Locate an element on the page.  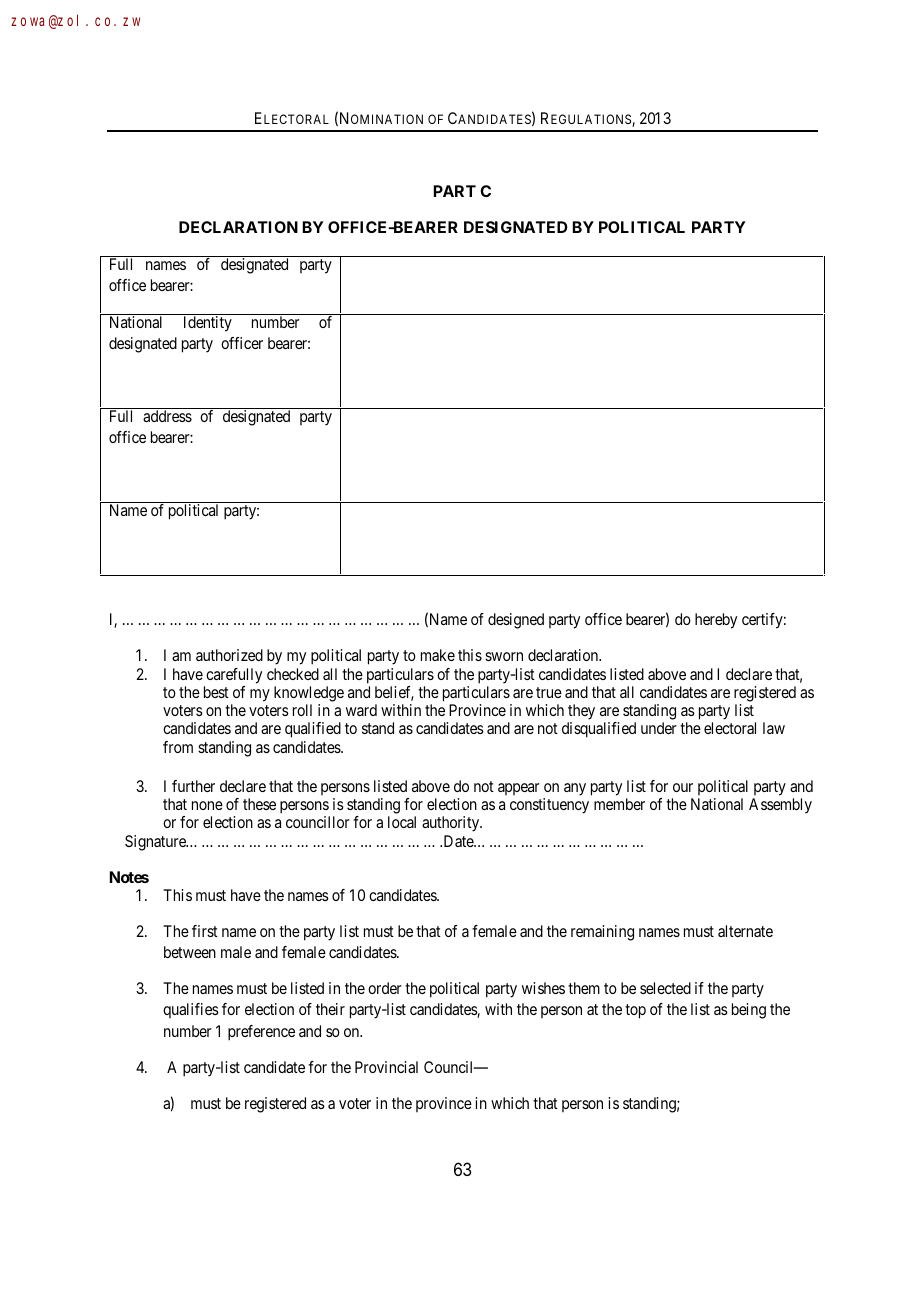
authorized is located at coordinates (229, 655).
